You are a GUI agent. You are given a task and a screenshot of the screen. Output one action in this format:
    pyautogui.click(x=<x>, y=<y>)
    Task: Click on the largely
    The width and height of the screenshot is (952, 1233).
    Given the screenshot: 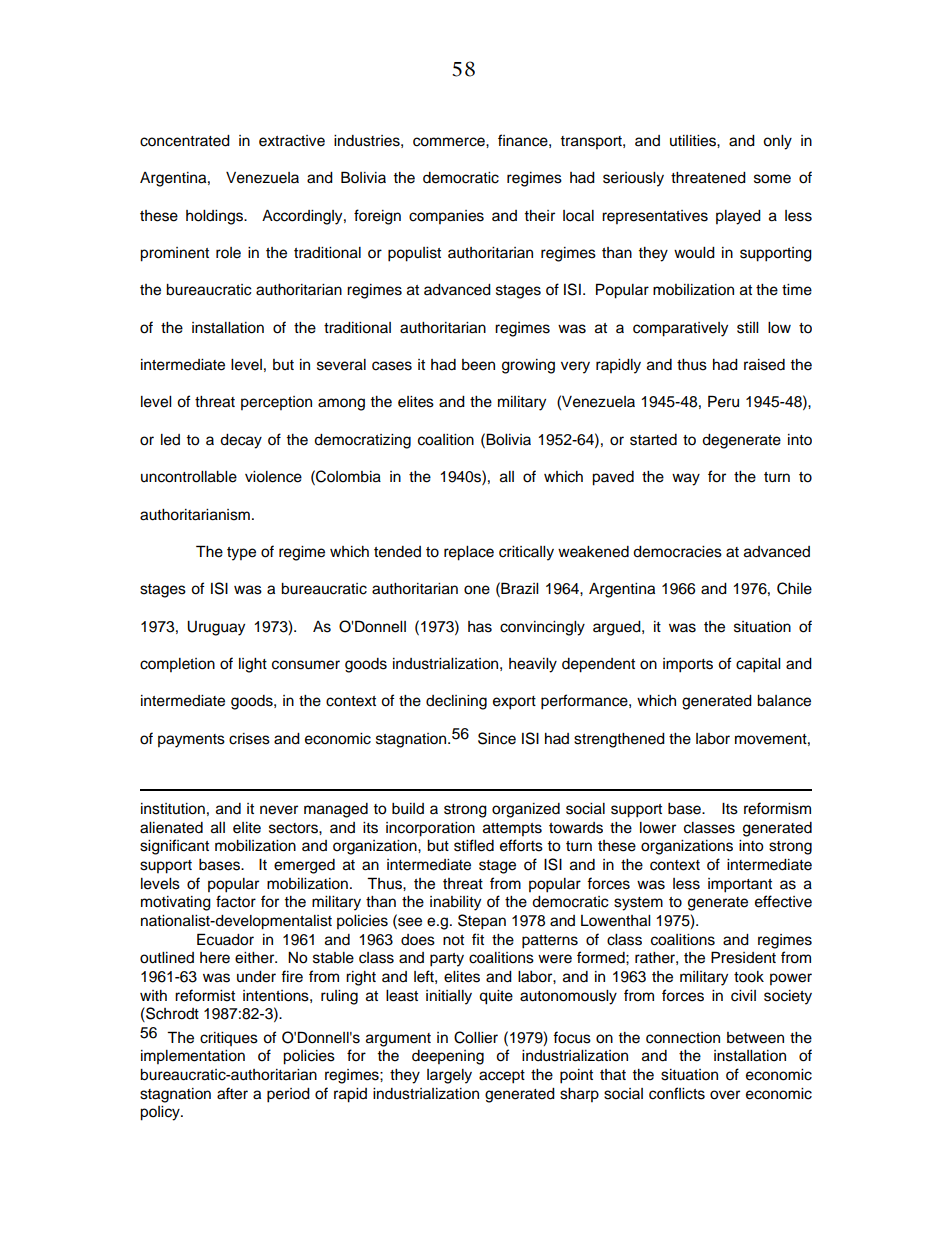 What is the action you would take?
    pyautogui.click(x=449, y=1076)
